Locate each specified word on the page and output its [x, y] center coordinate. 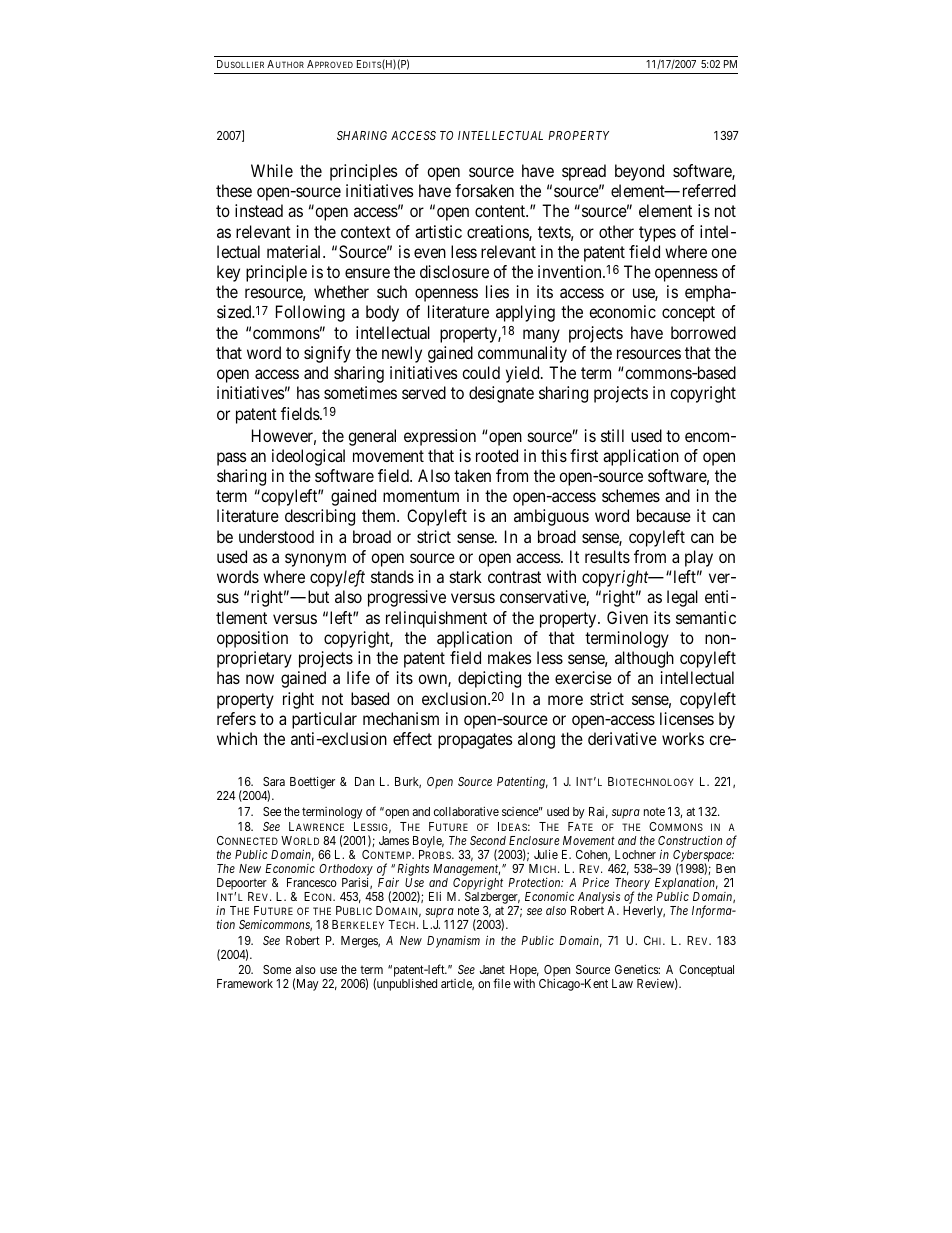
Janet [492, 969]
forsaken [484, 190]
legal [682, 598]
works [683, 738]
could [481, 372]
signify [327, 354]
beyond [639, 172]
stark [466, 576]
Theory [631, 885]
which [237, 738]
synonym [315, 560]
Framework [245, 983]
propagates [475, 741]
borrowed [703, 332]
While [272, 170]
